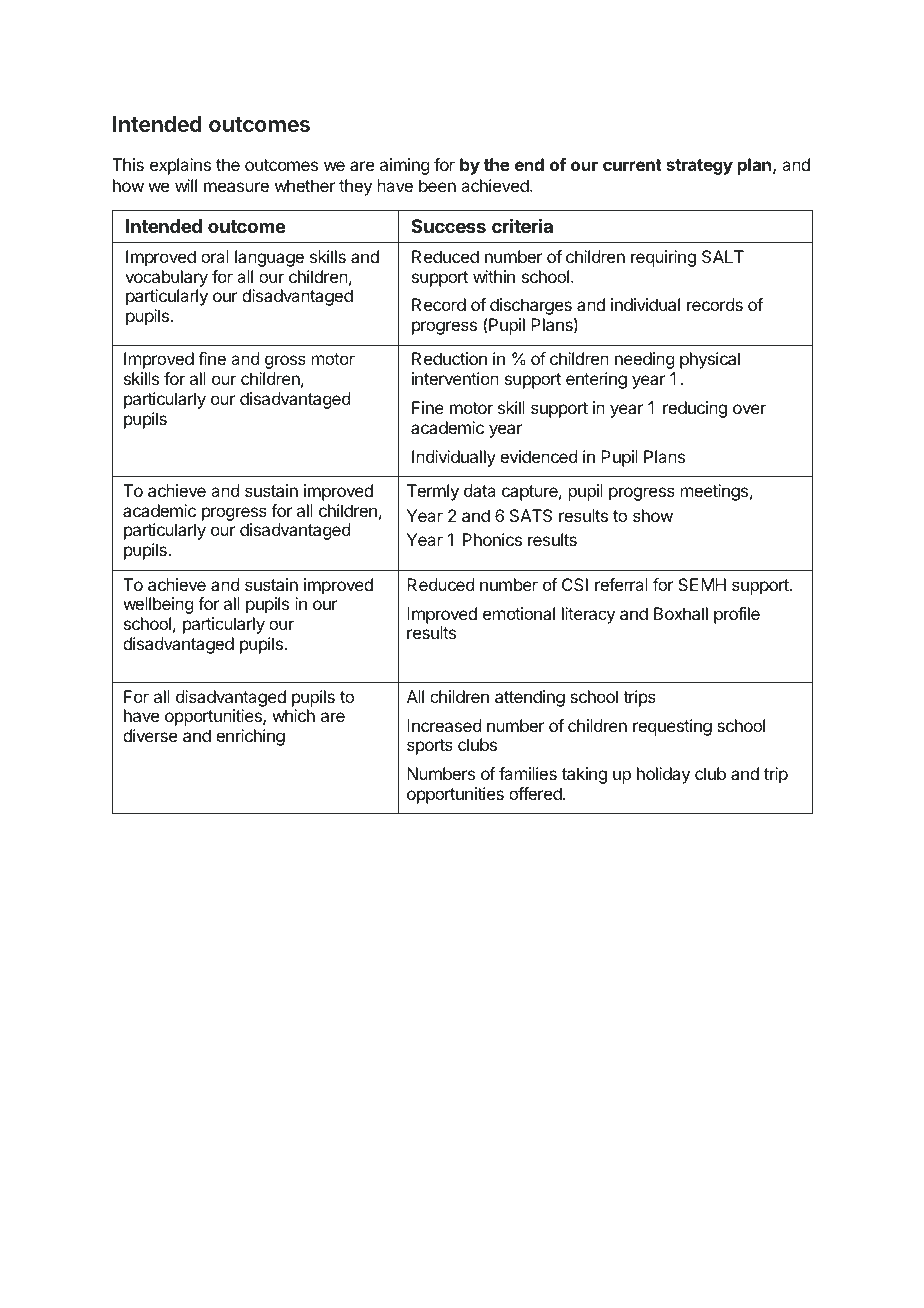  Describe the element at coordinates (455, 378) in the image. I see `intervention` at that location.
